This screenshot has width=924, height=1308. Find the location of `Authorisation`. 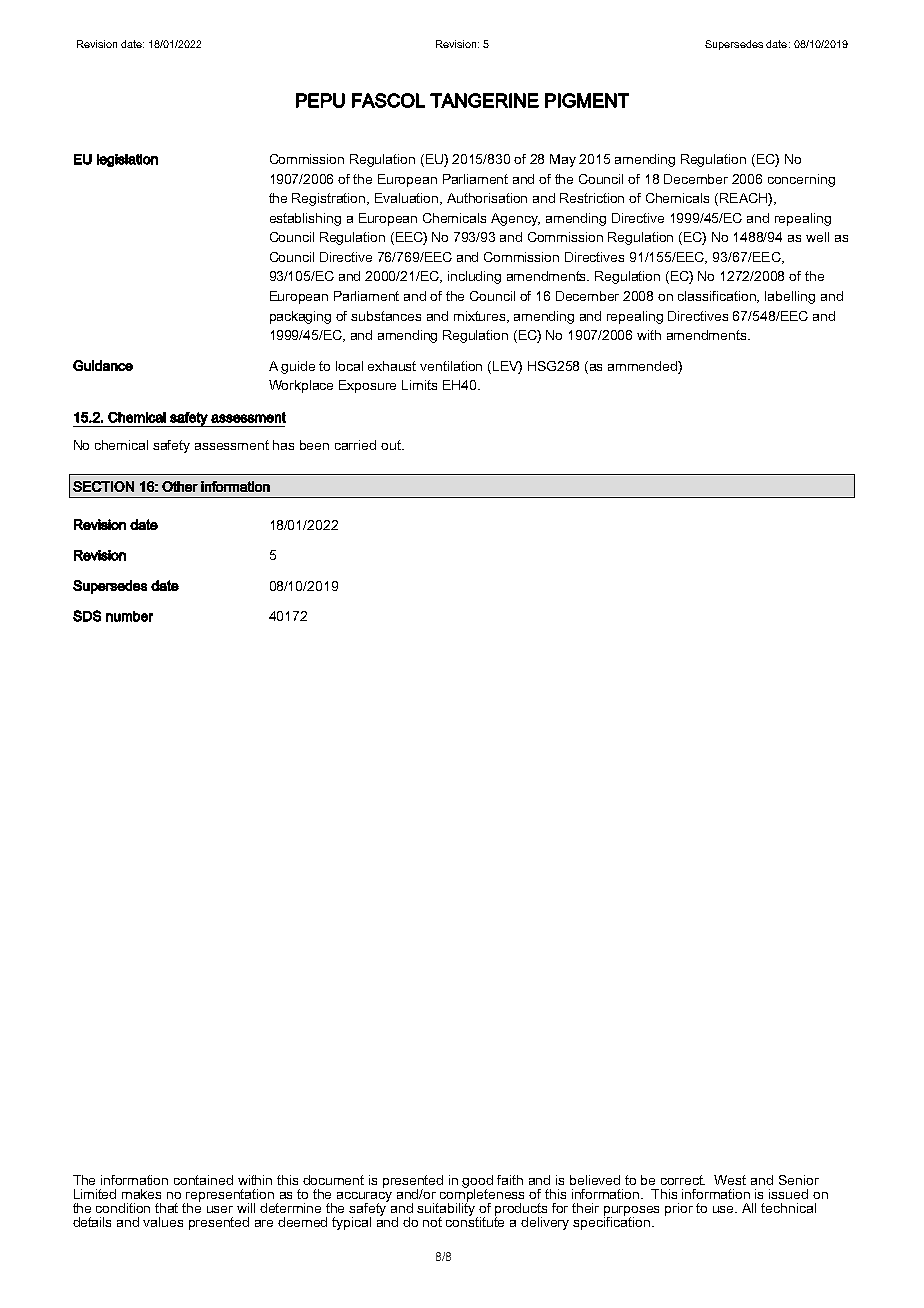

Authorisation is located at coordinates (487, 198).
